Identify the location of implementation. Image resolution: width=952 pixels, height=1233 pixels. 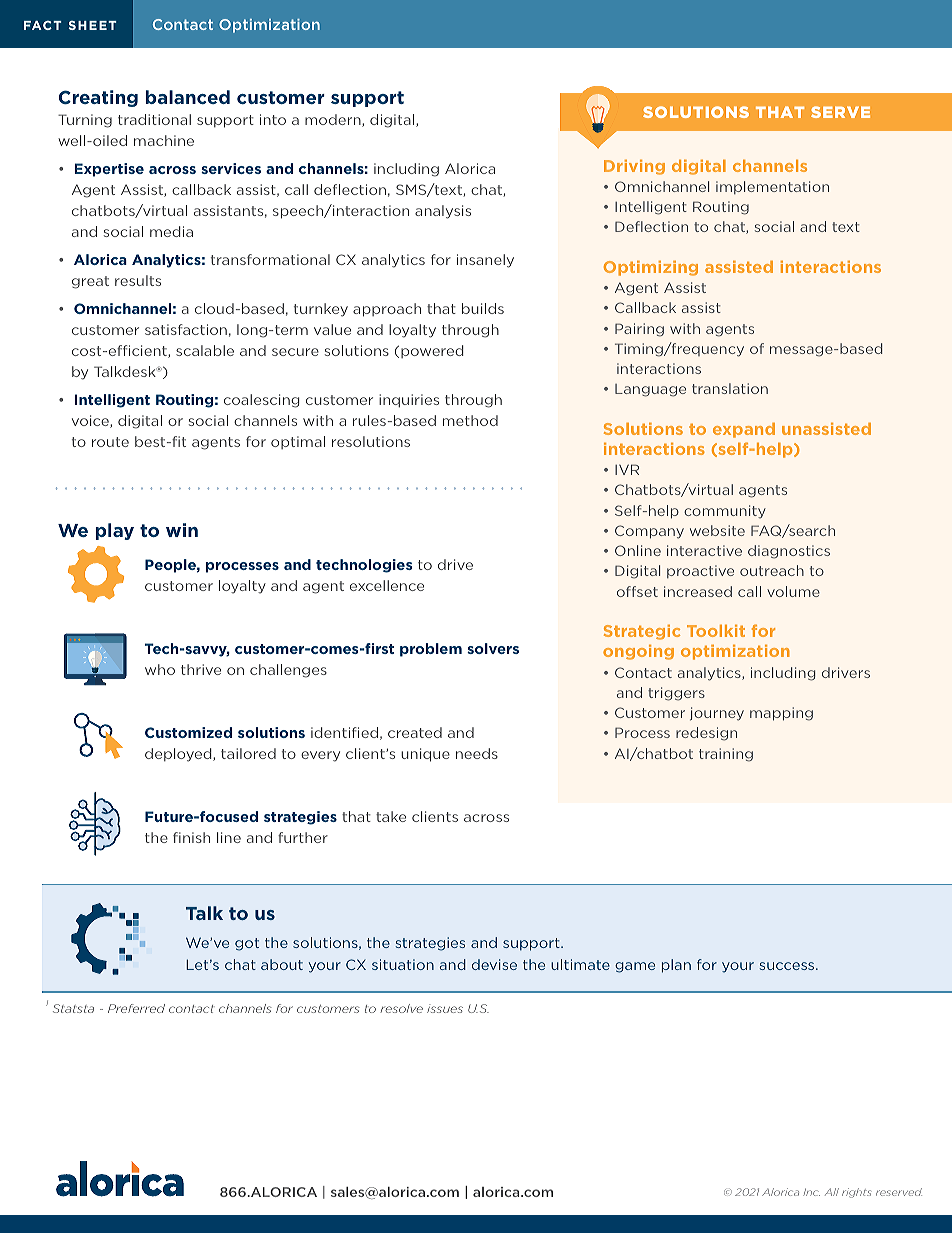
(772, 187).
